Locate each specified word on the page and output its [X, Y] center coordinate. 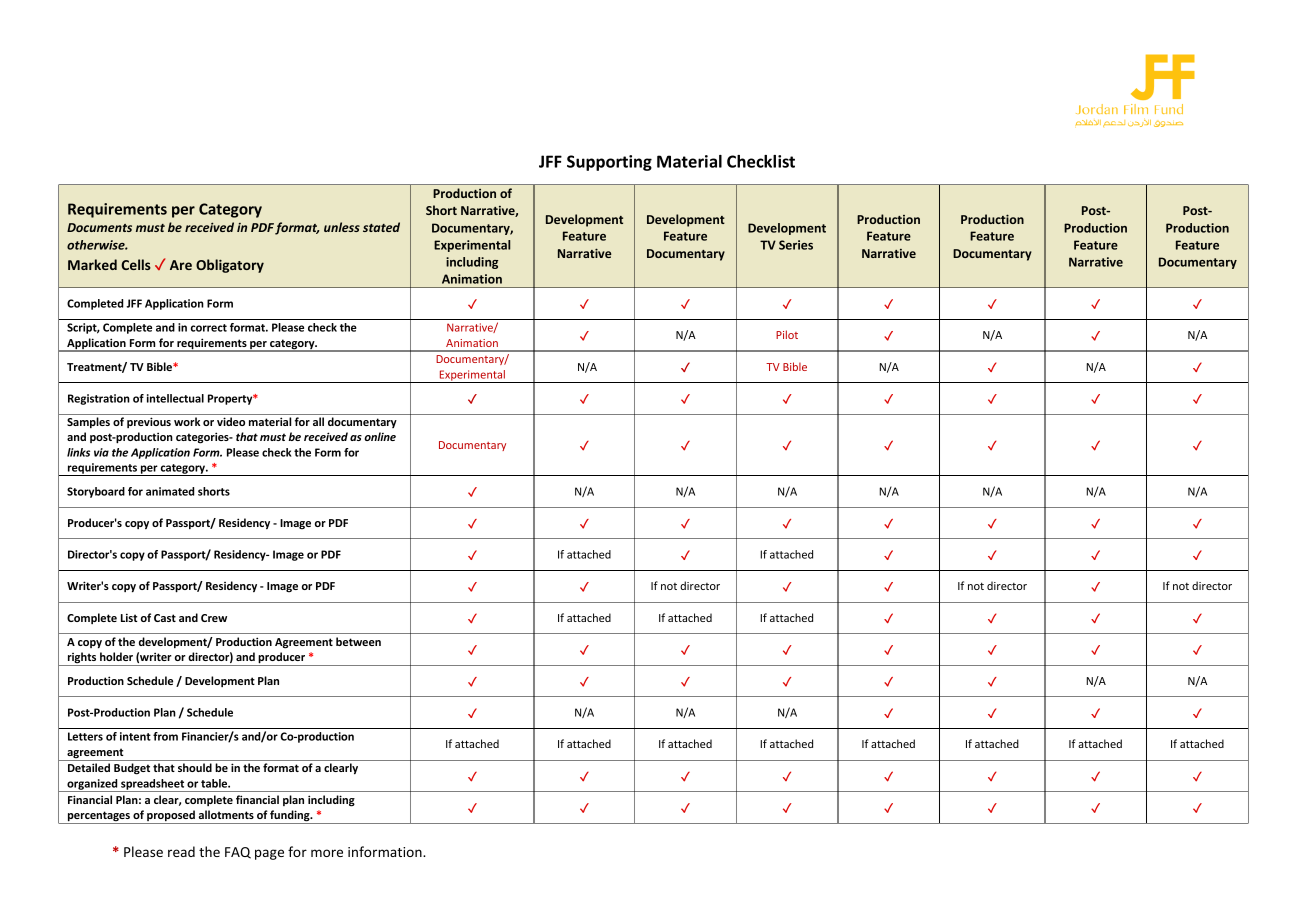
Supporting [609, 163]
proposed [171, 817]
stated [381, 227]
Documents [99, 227]
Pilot [787, 334]
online [380, 436]
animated [170, 491]
